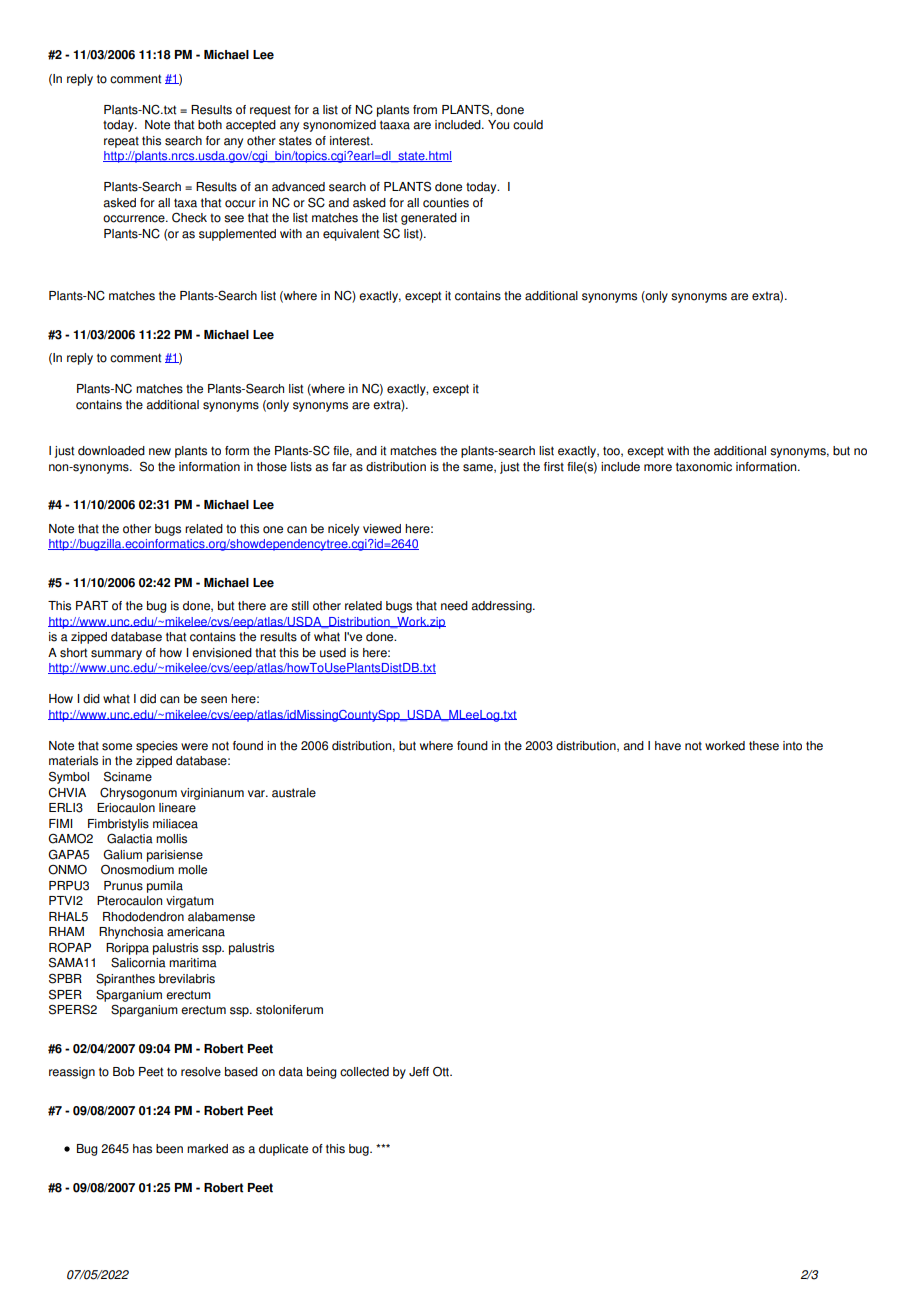 Image resolution: width=924 pixels, height=1308 pixels. Describe the element at coordinates (142, 1149) in the image. I see `has` at that location.
